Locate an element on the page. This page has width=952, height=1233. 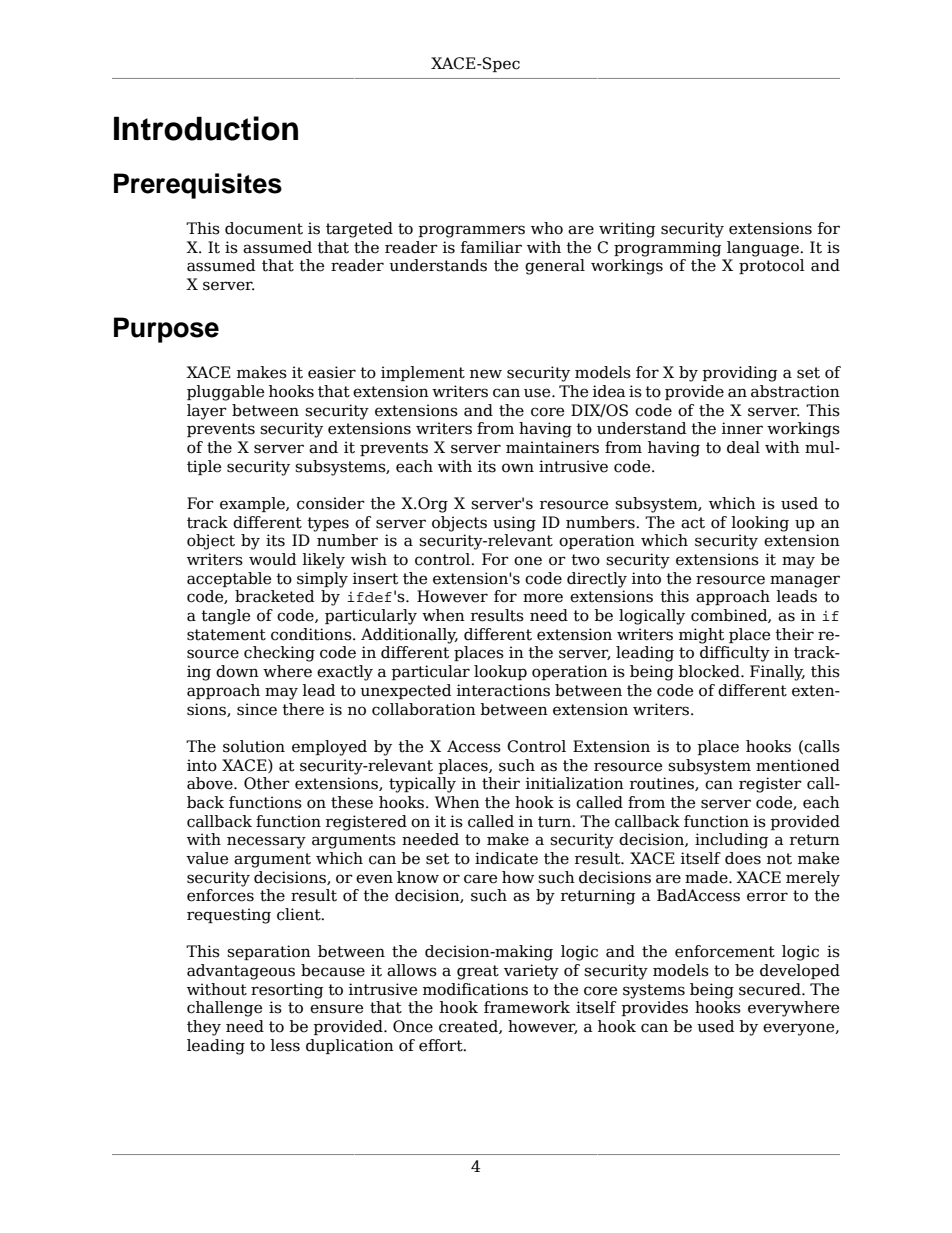
example is located at coordinates (253, 504).
